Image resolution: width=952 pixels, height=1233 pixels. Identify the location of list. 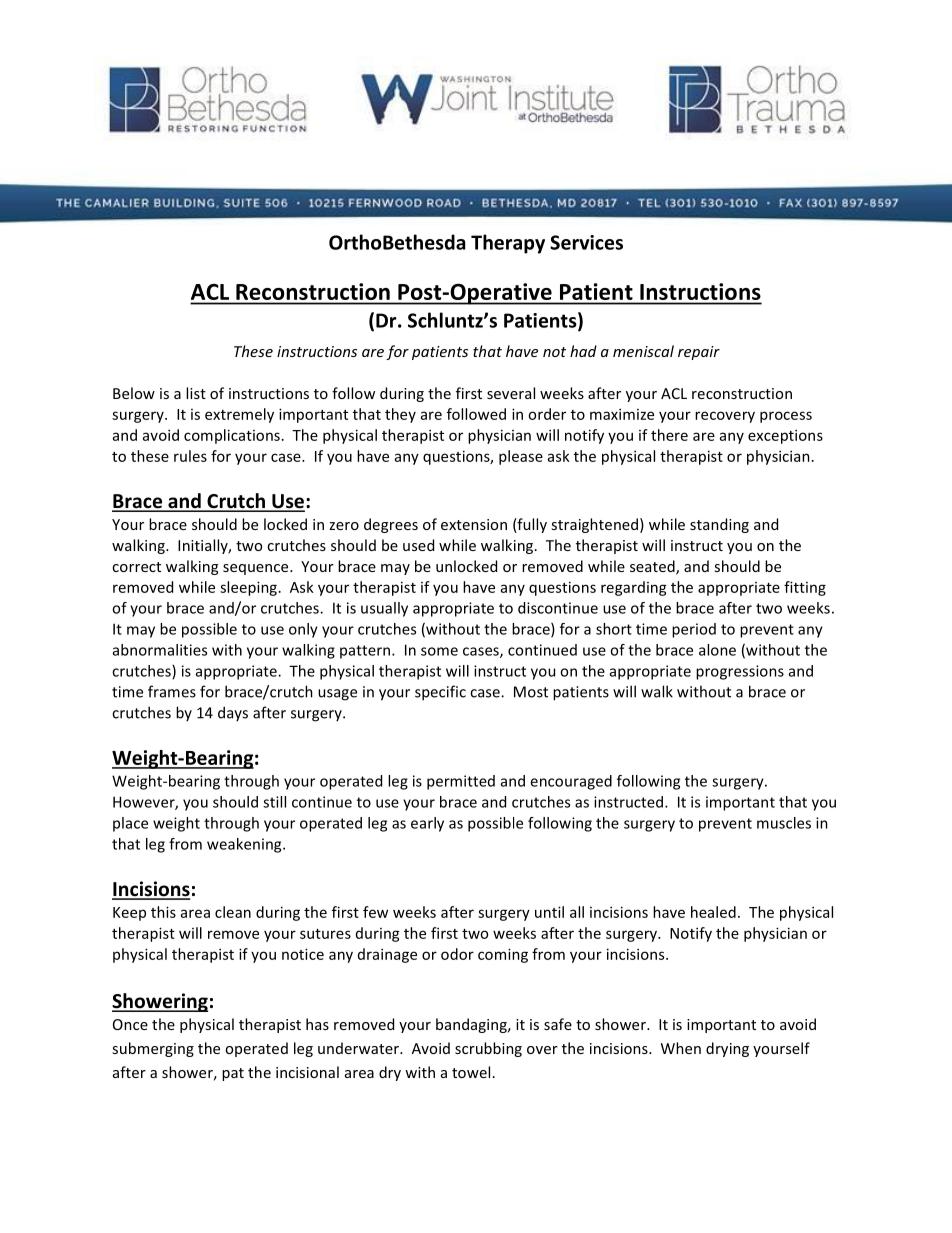
(196, 393).
